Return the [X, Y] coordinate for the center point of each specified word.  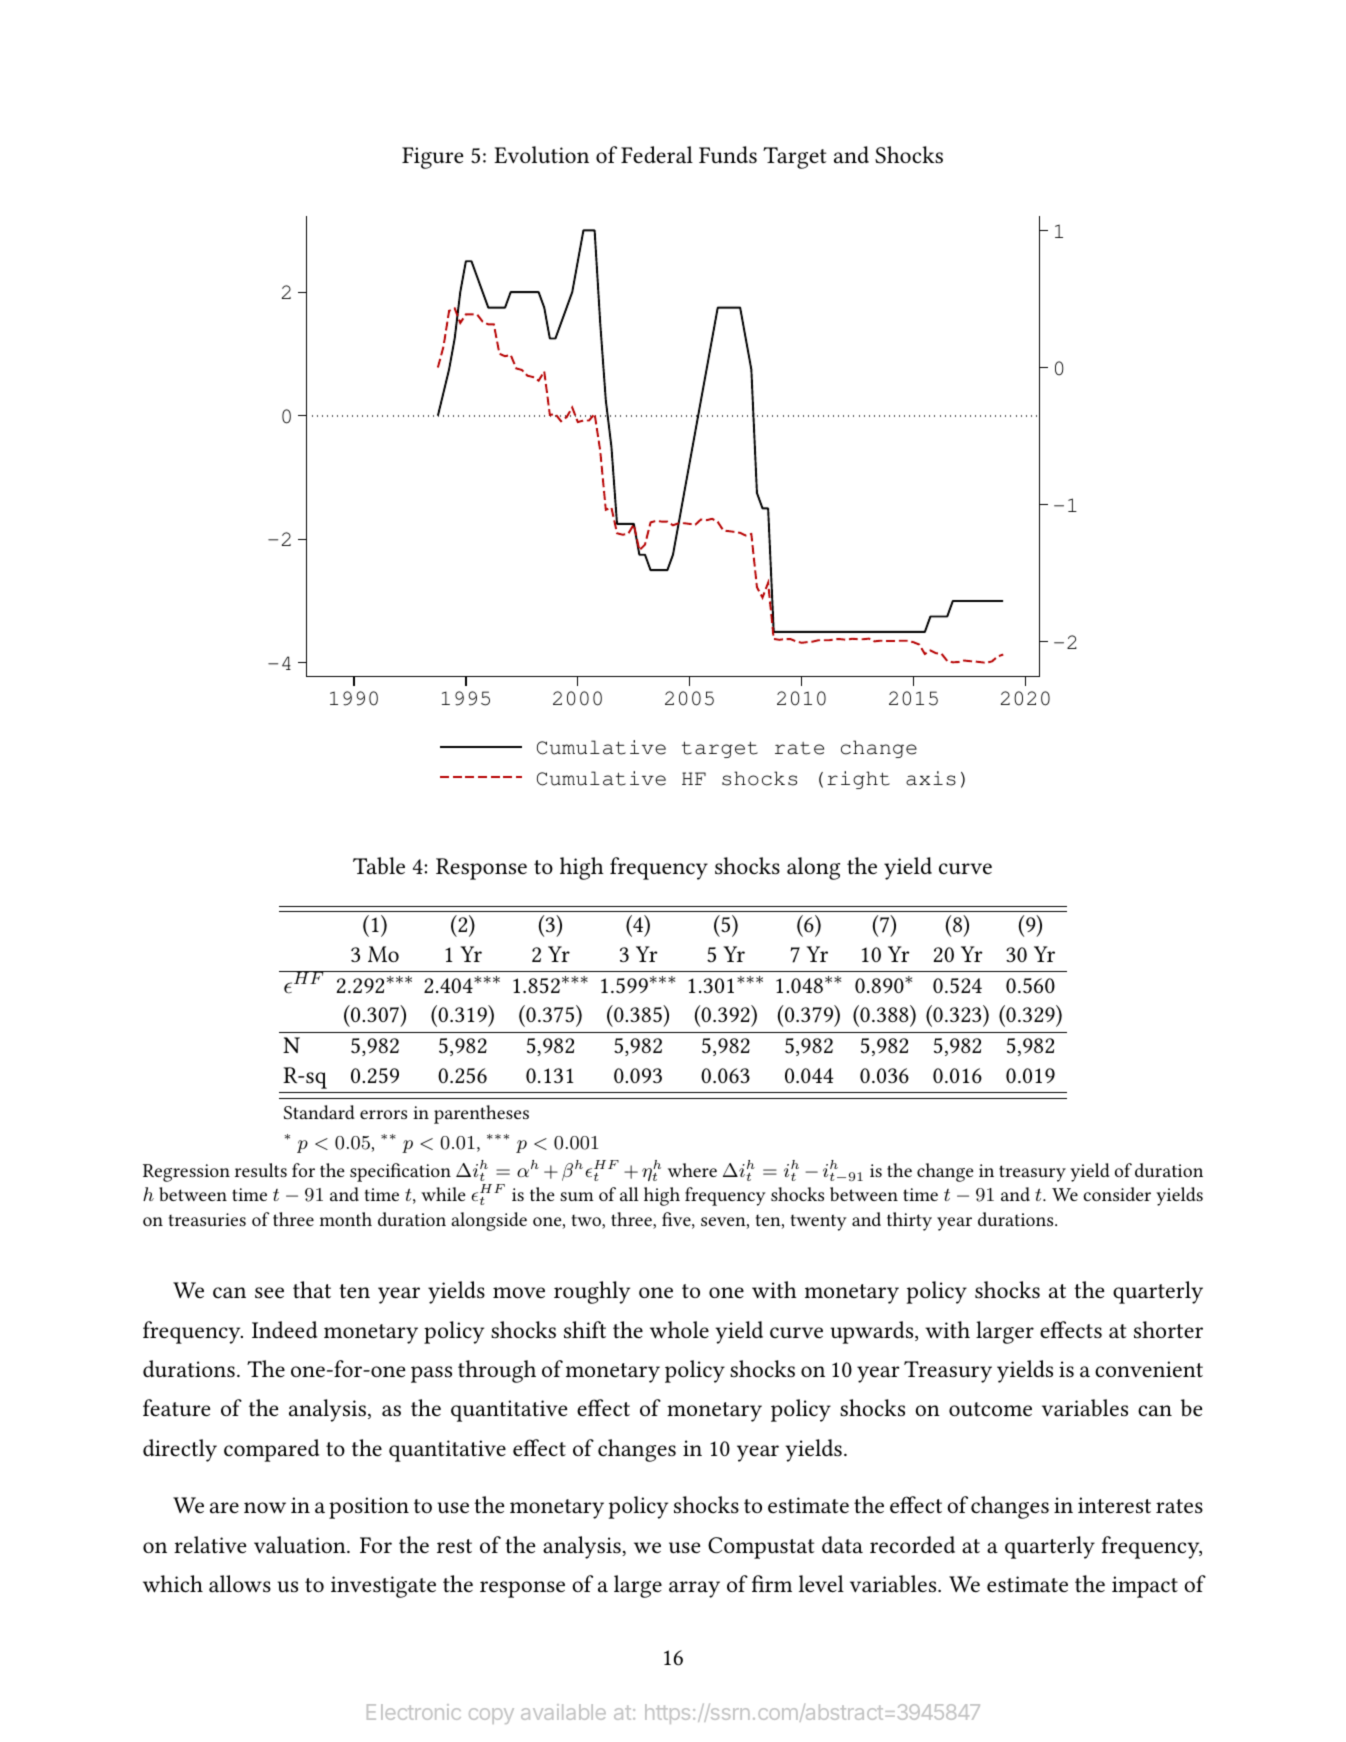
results [261, 1170]
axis [931, 778]
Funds [728, 155]
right [858, 780]
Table [379, 866]
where [692, 1170]
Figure [432, 158]
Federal [657, 155]
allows [240, 1584]
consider [1117, 1194]
